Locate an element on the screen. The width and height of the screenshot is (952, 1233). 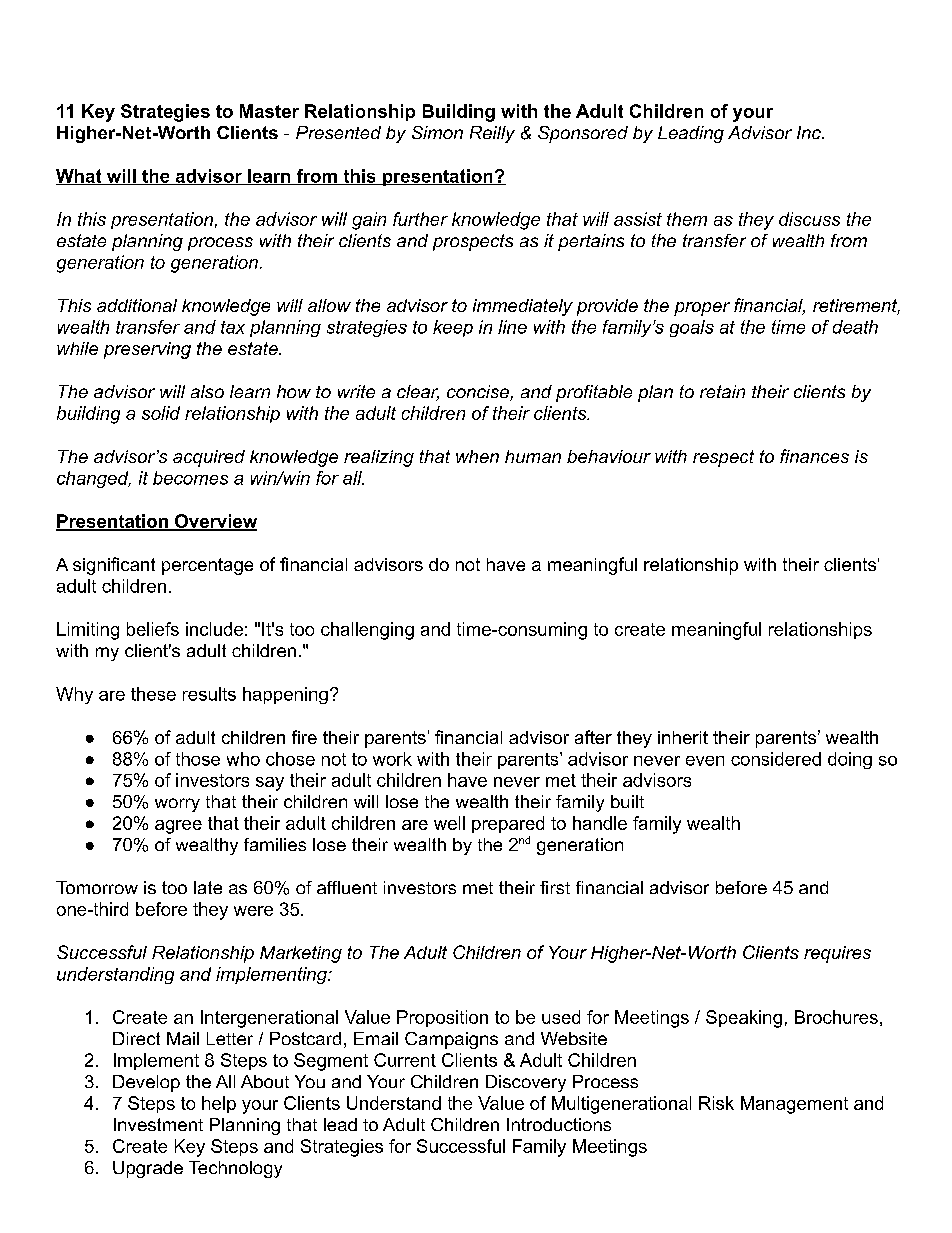
those is located at coordinates (198, 759).
